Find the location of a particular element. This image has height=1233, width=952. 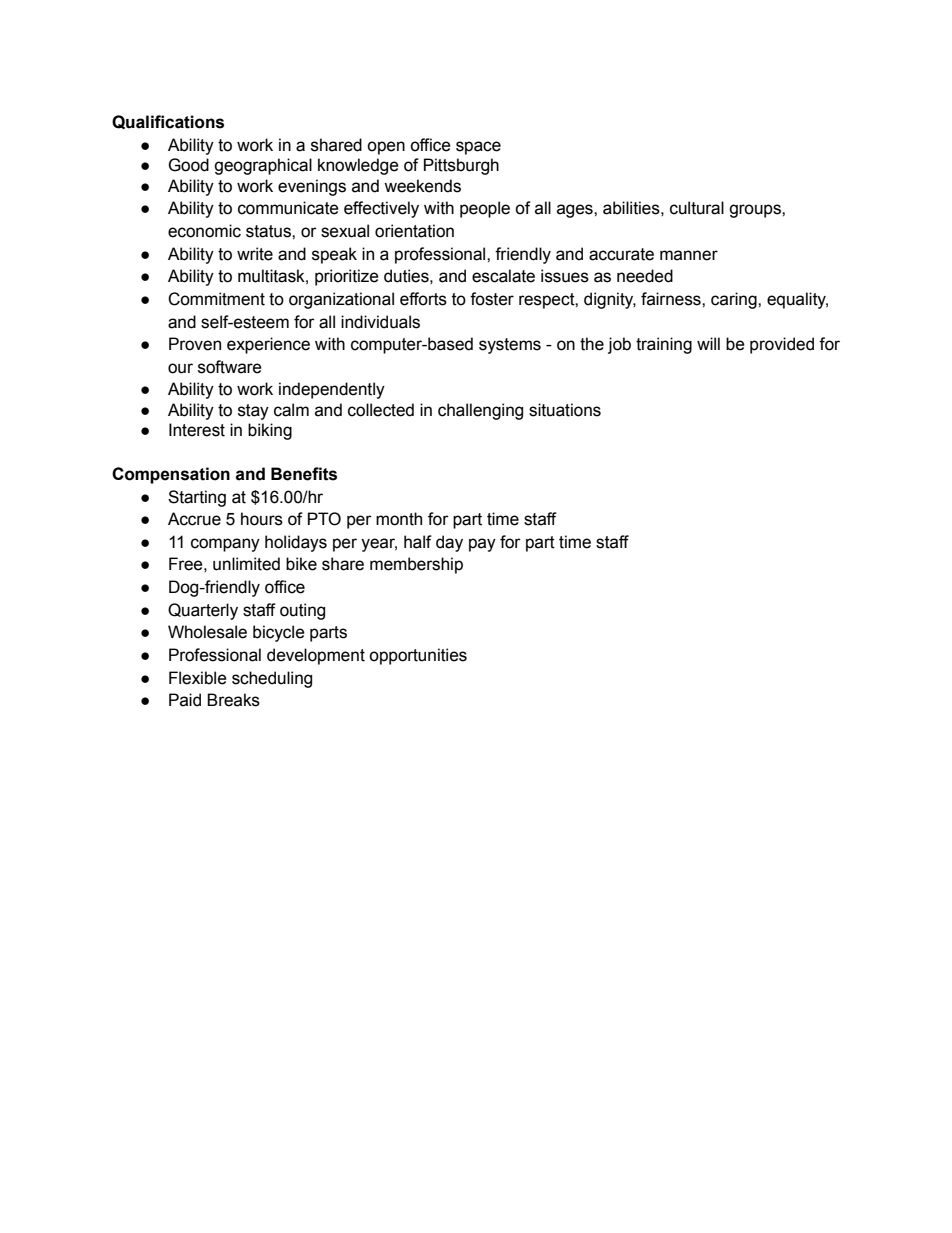

cultural is located at coordinates (697, 208).
